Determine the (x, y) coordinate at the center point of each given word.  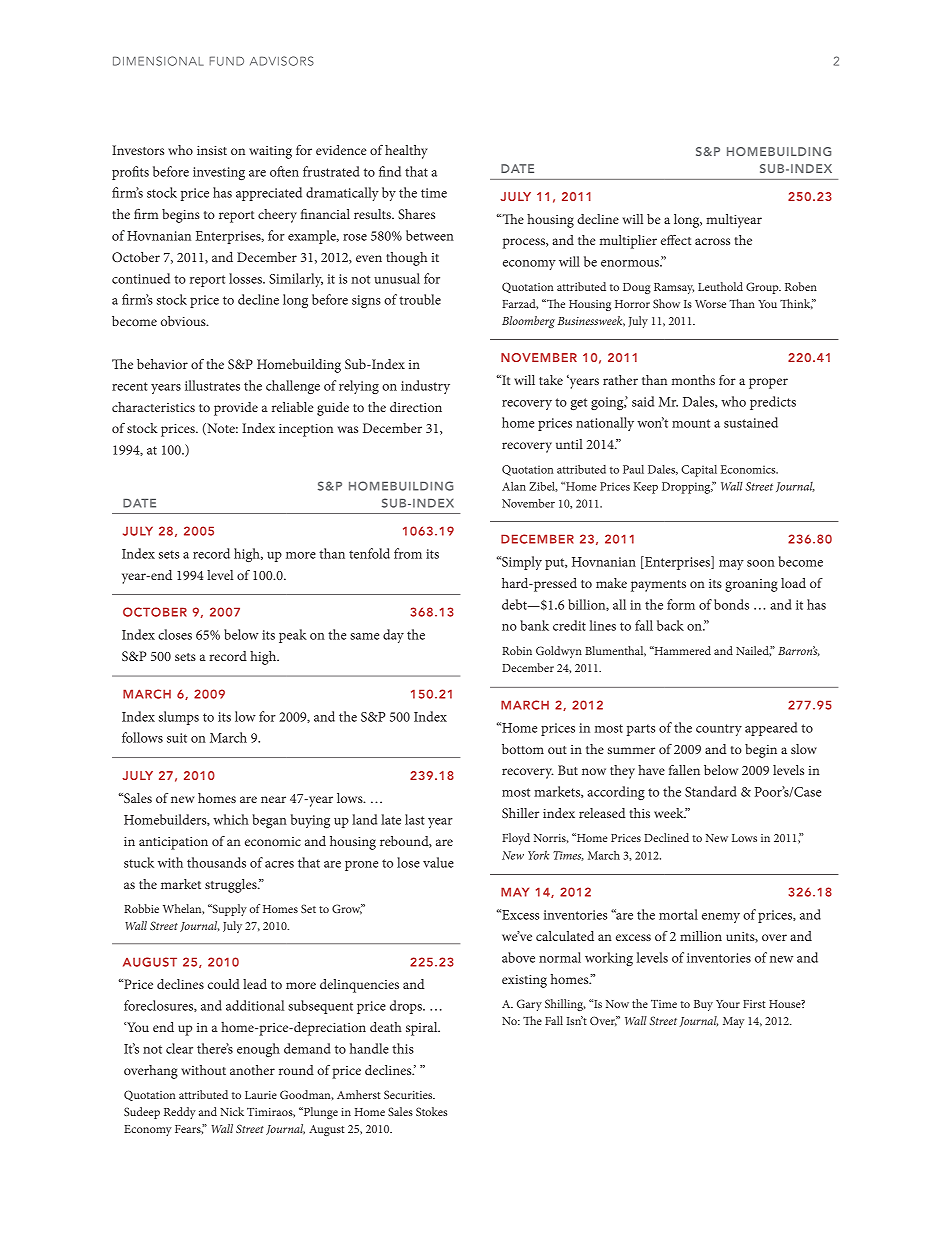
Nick (232, 1111)
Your (728, 1004)
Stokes (431, 1111)
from (408, 553)
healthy (406, 152)
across (712, 241)
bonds (731, 604)
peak (293, 636)
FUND (227, 61)
